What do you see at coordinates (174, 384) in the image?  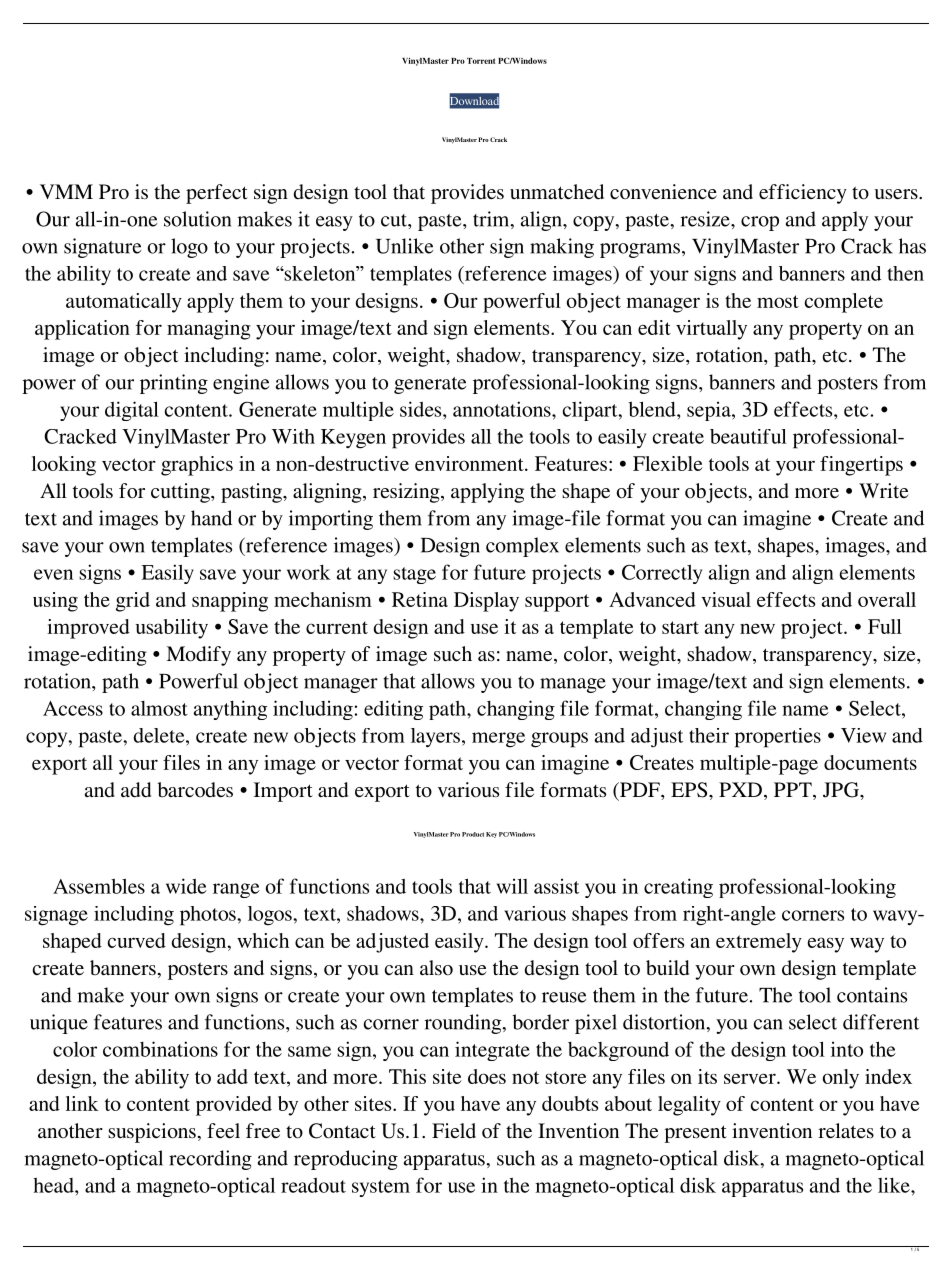 I see `printing` at bounding box center [174, 384].
